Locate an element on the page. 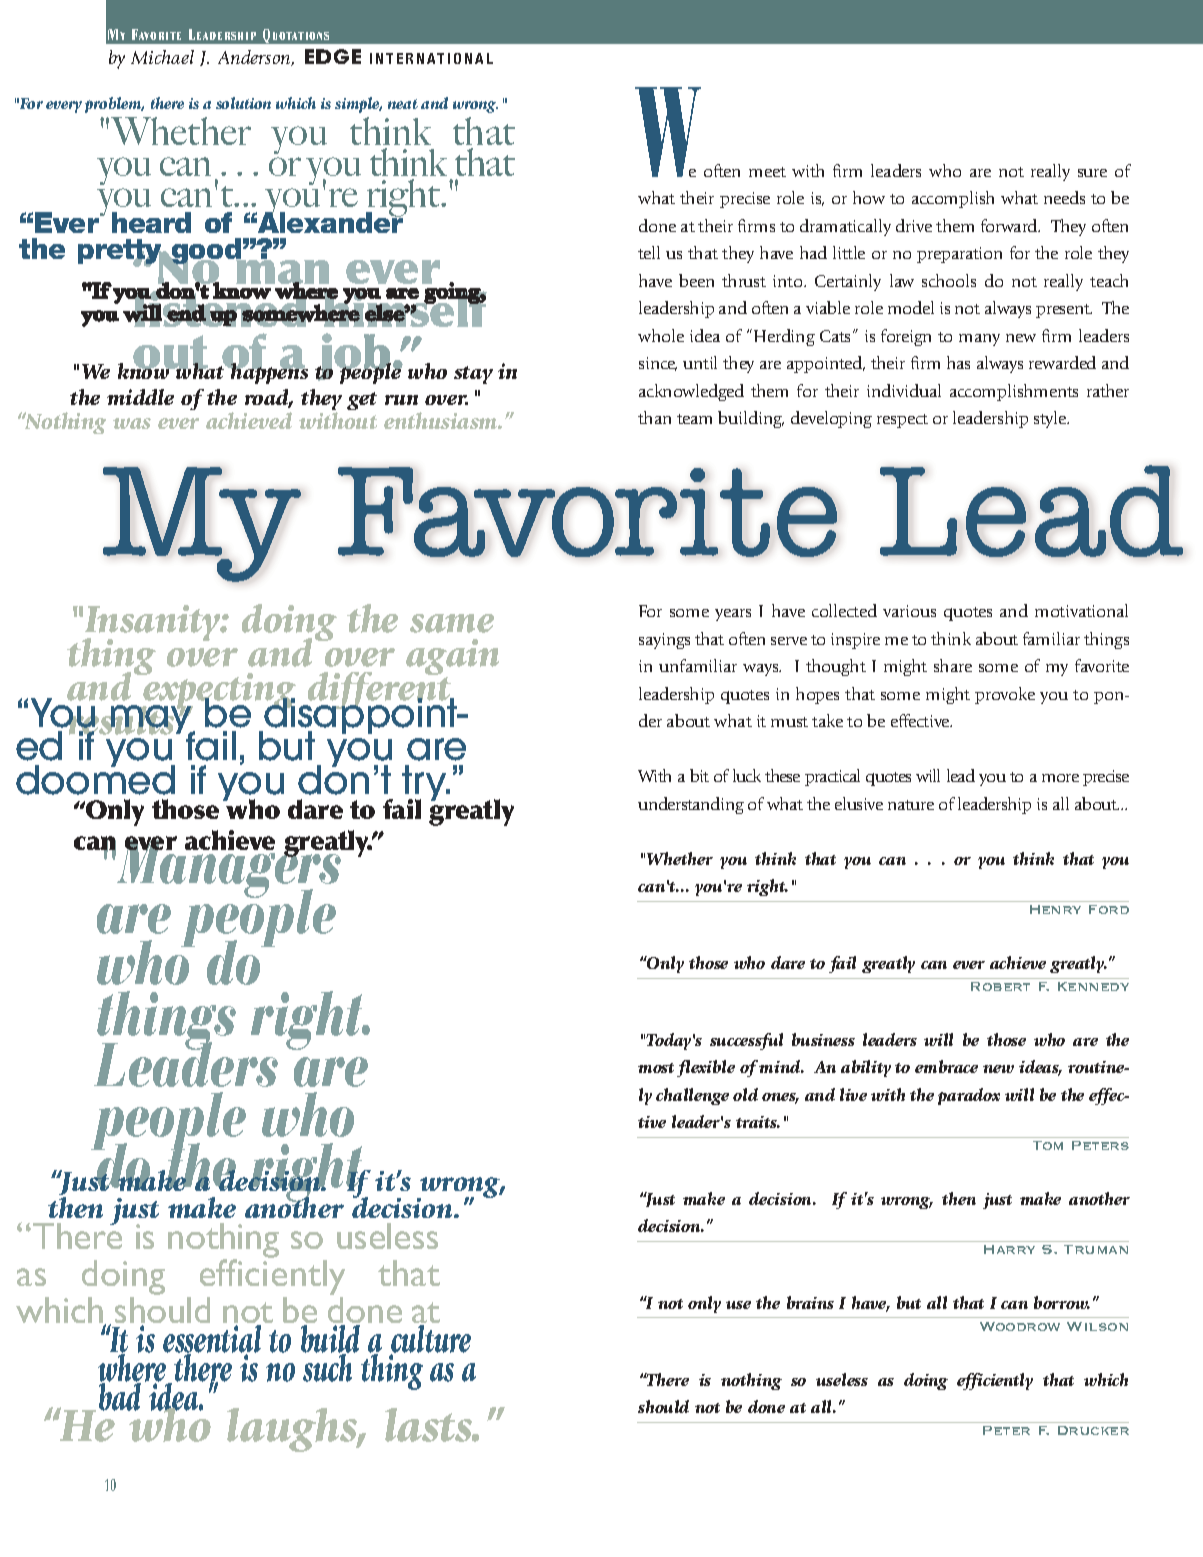 The height and width of the image is (1557, 1203). bad is located at coordinates (120, 1396).
